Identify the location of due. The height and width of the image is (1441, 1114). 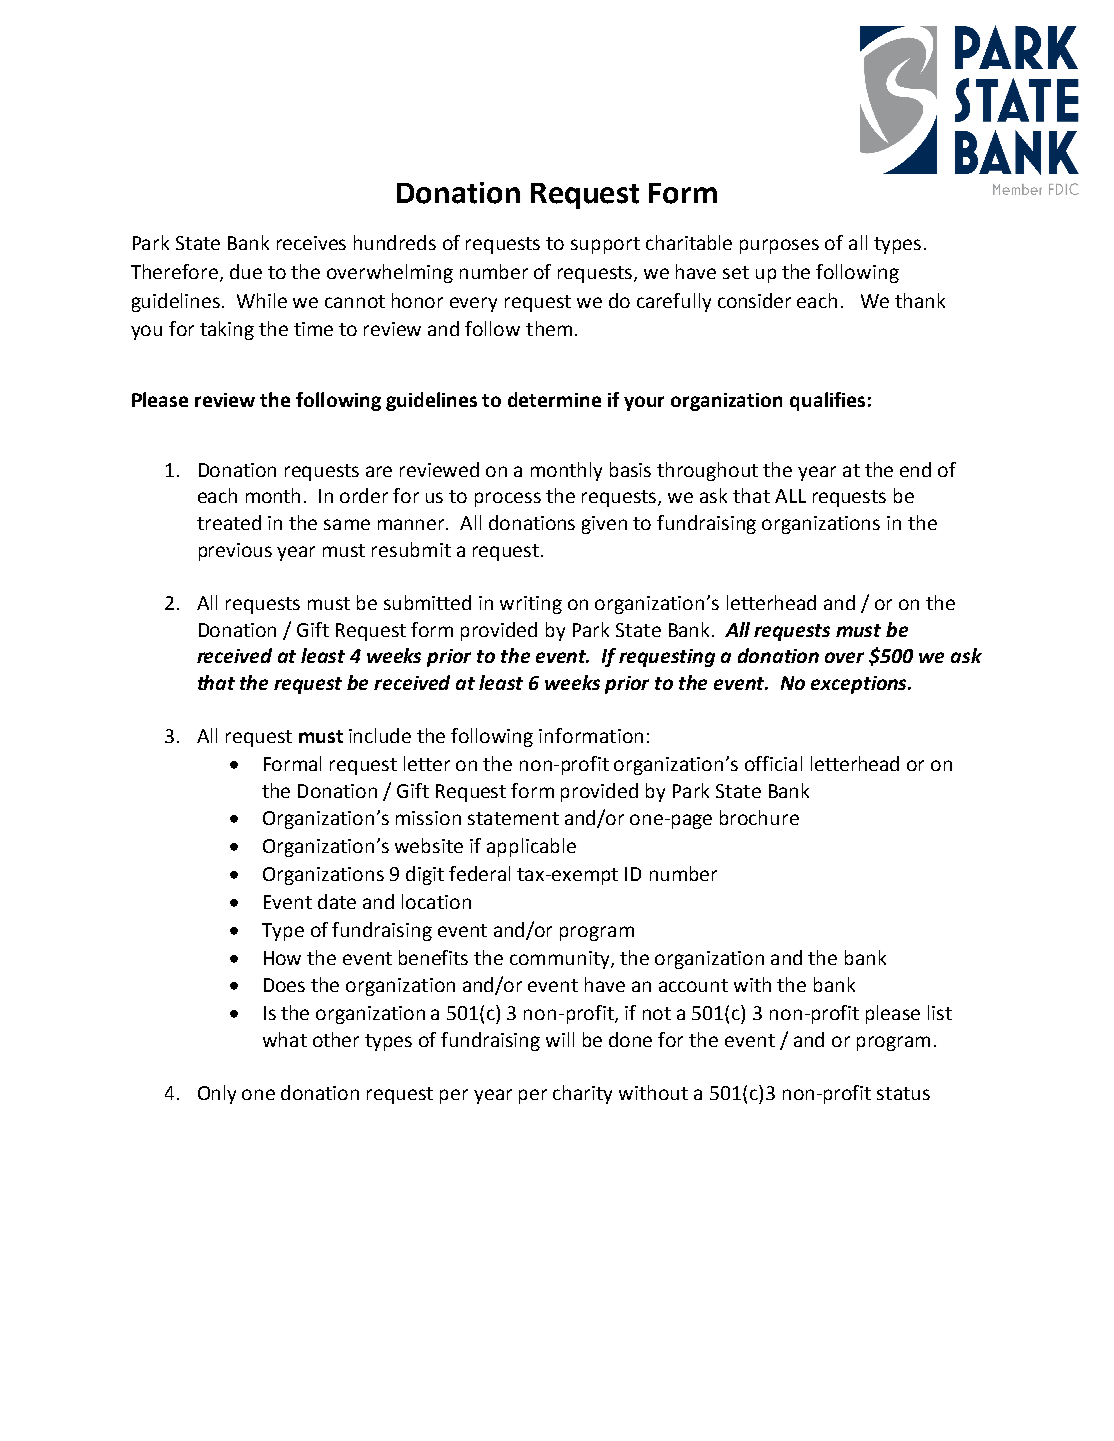
(246, 271).
